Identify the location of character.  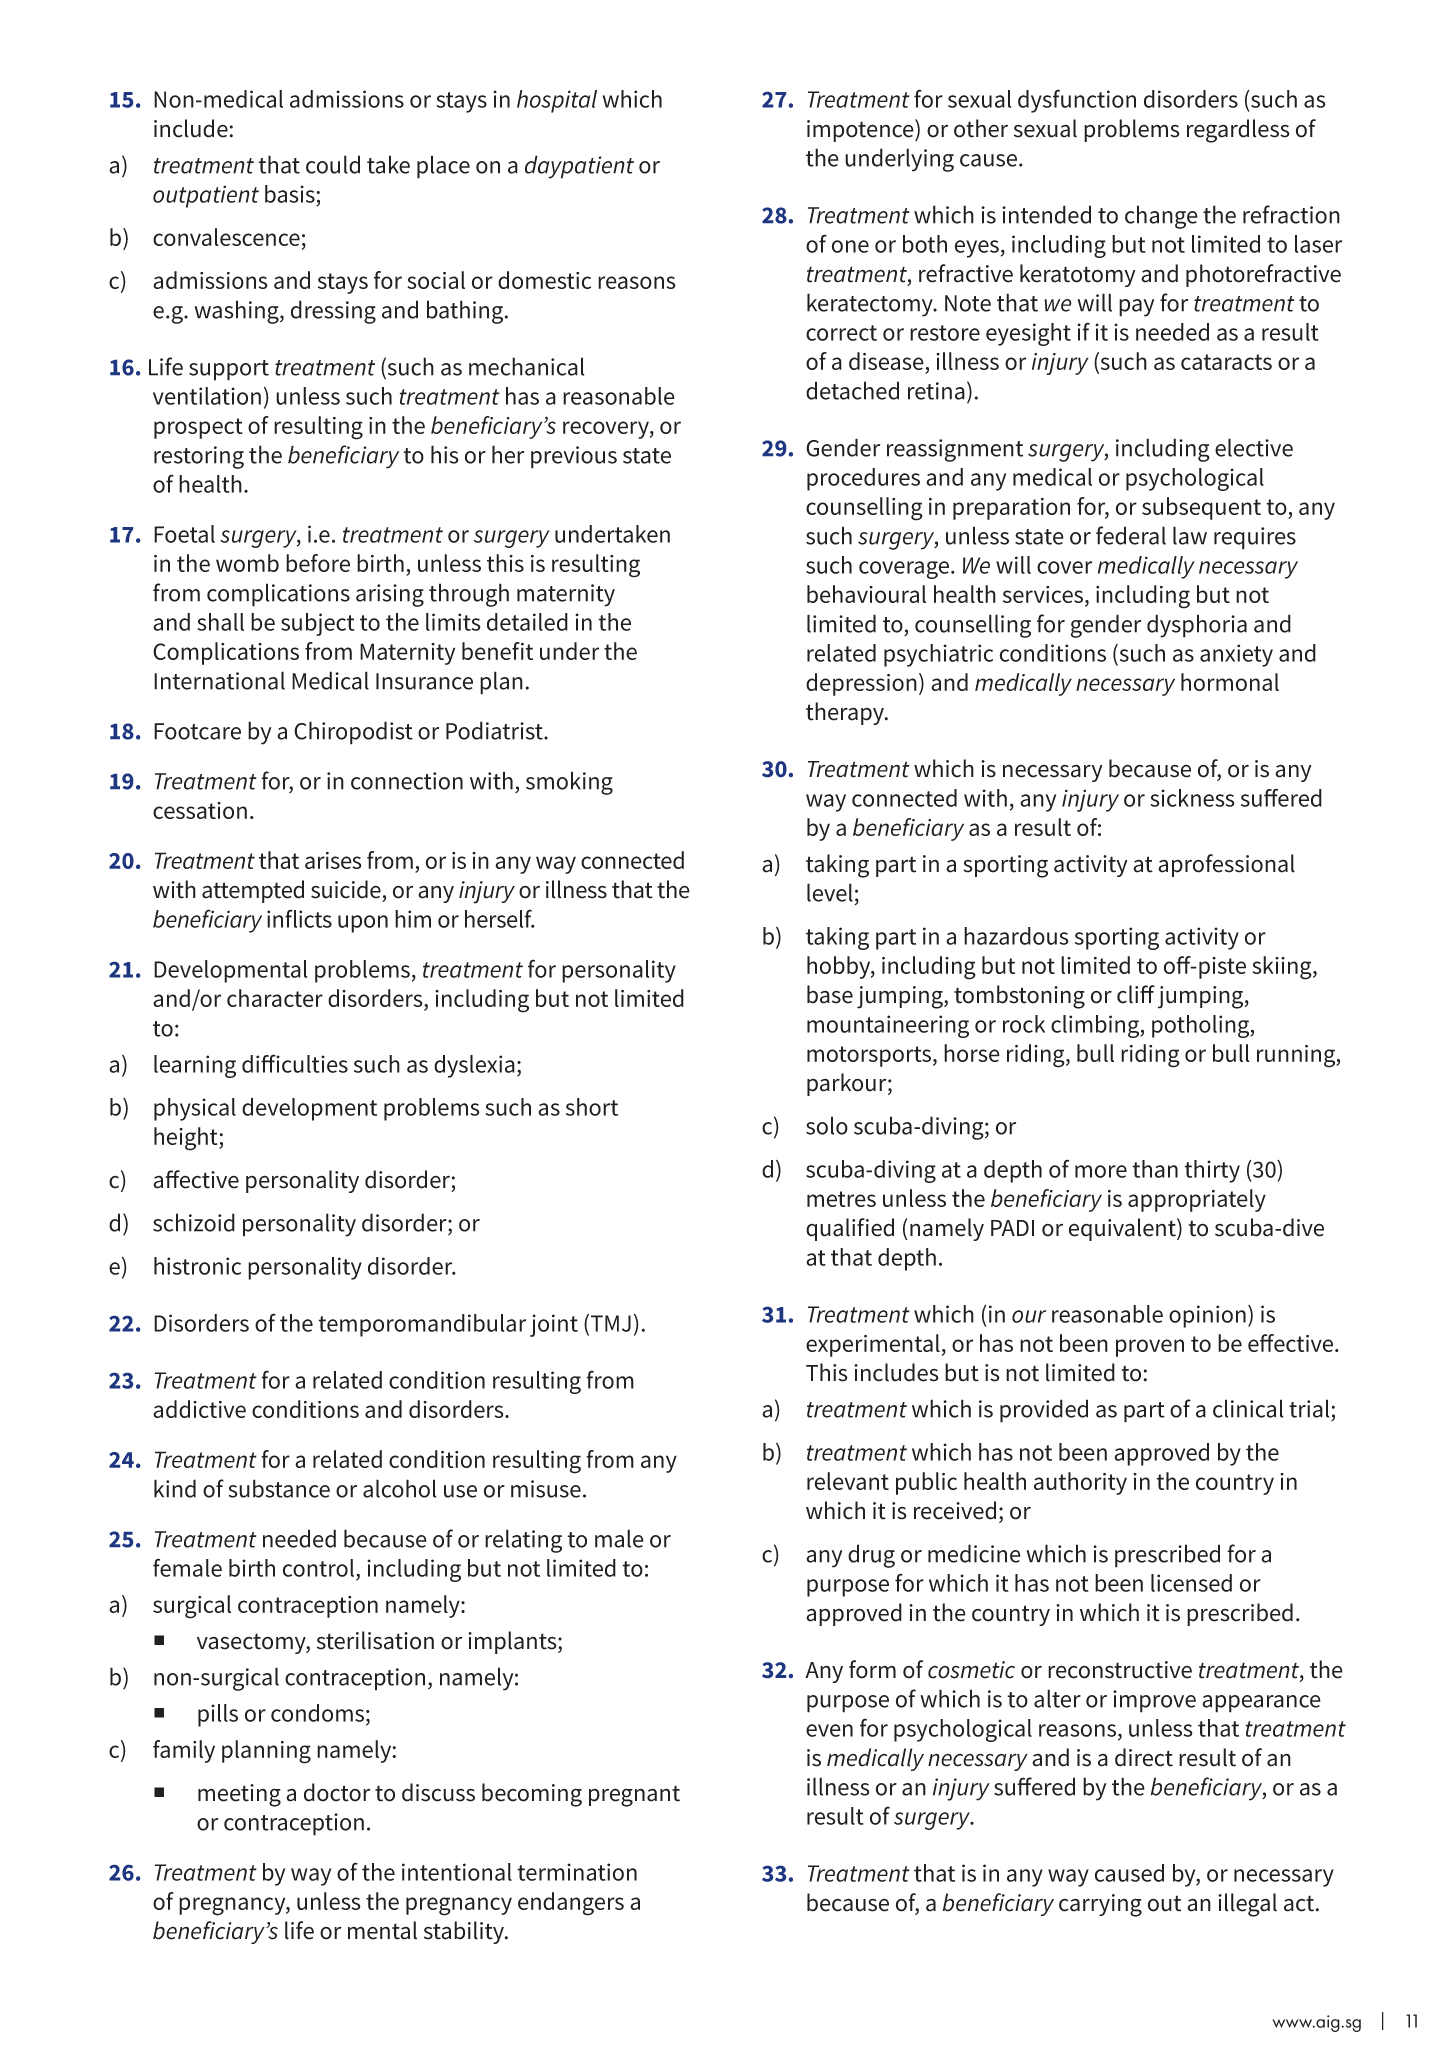
(275, 998).
